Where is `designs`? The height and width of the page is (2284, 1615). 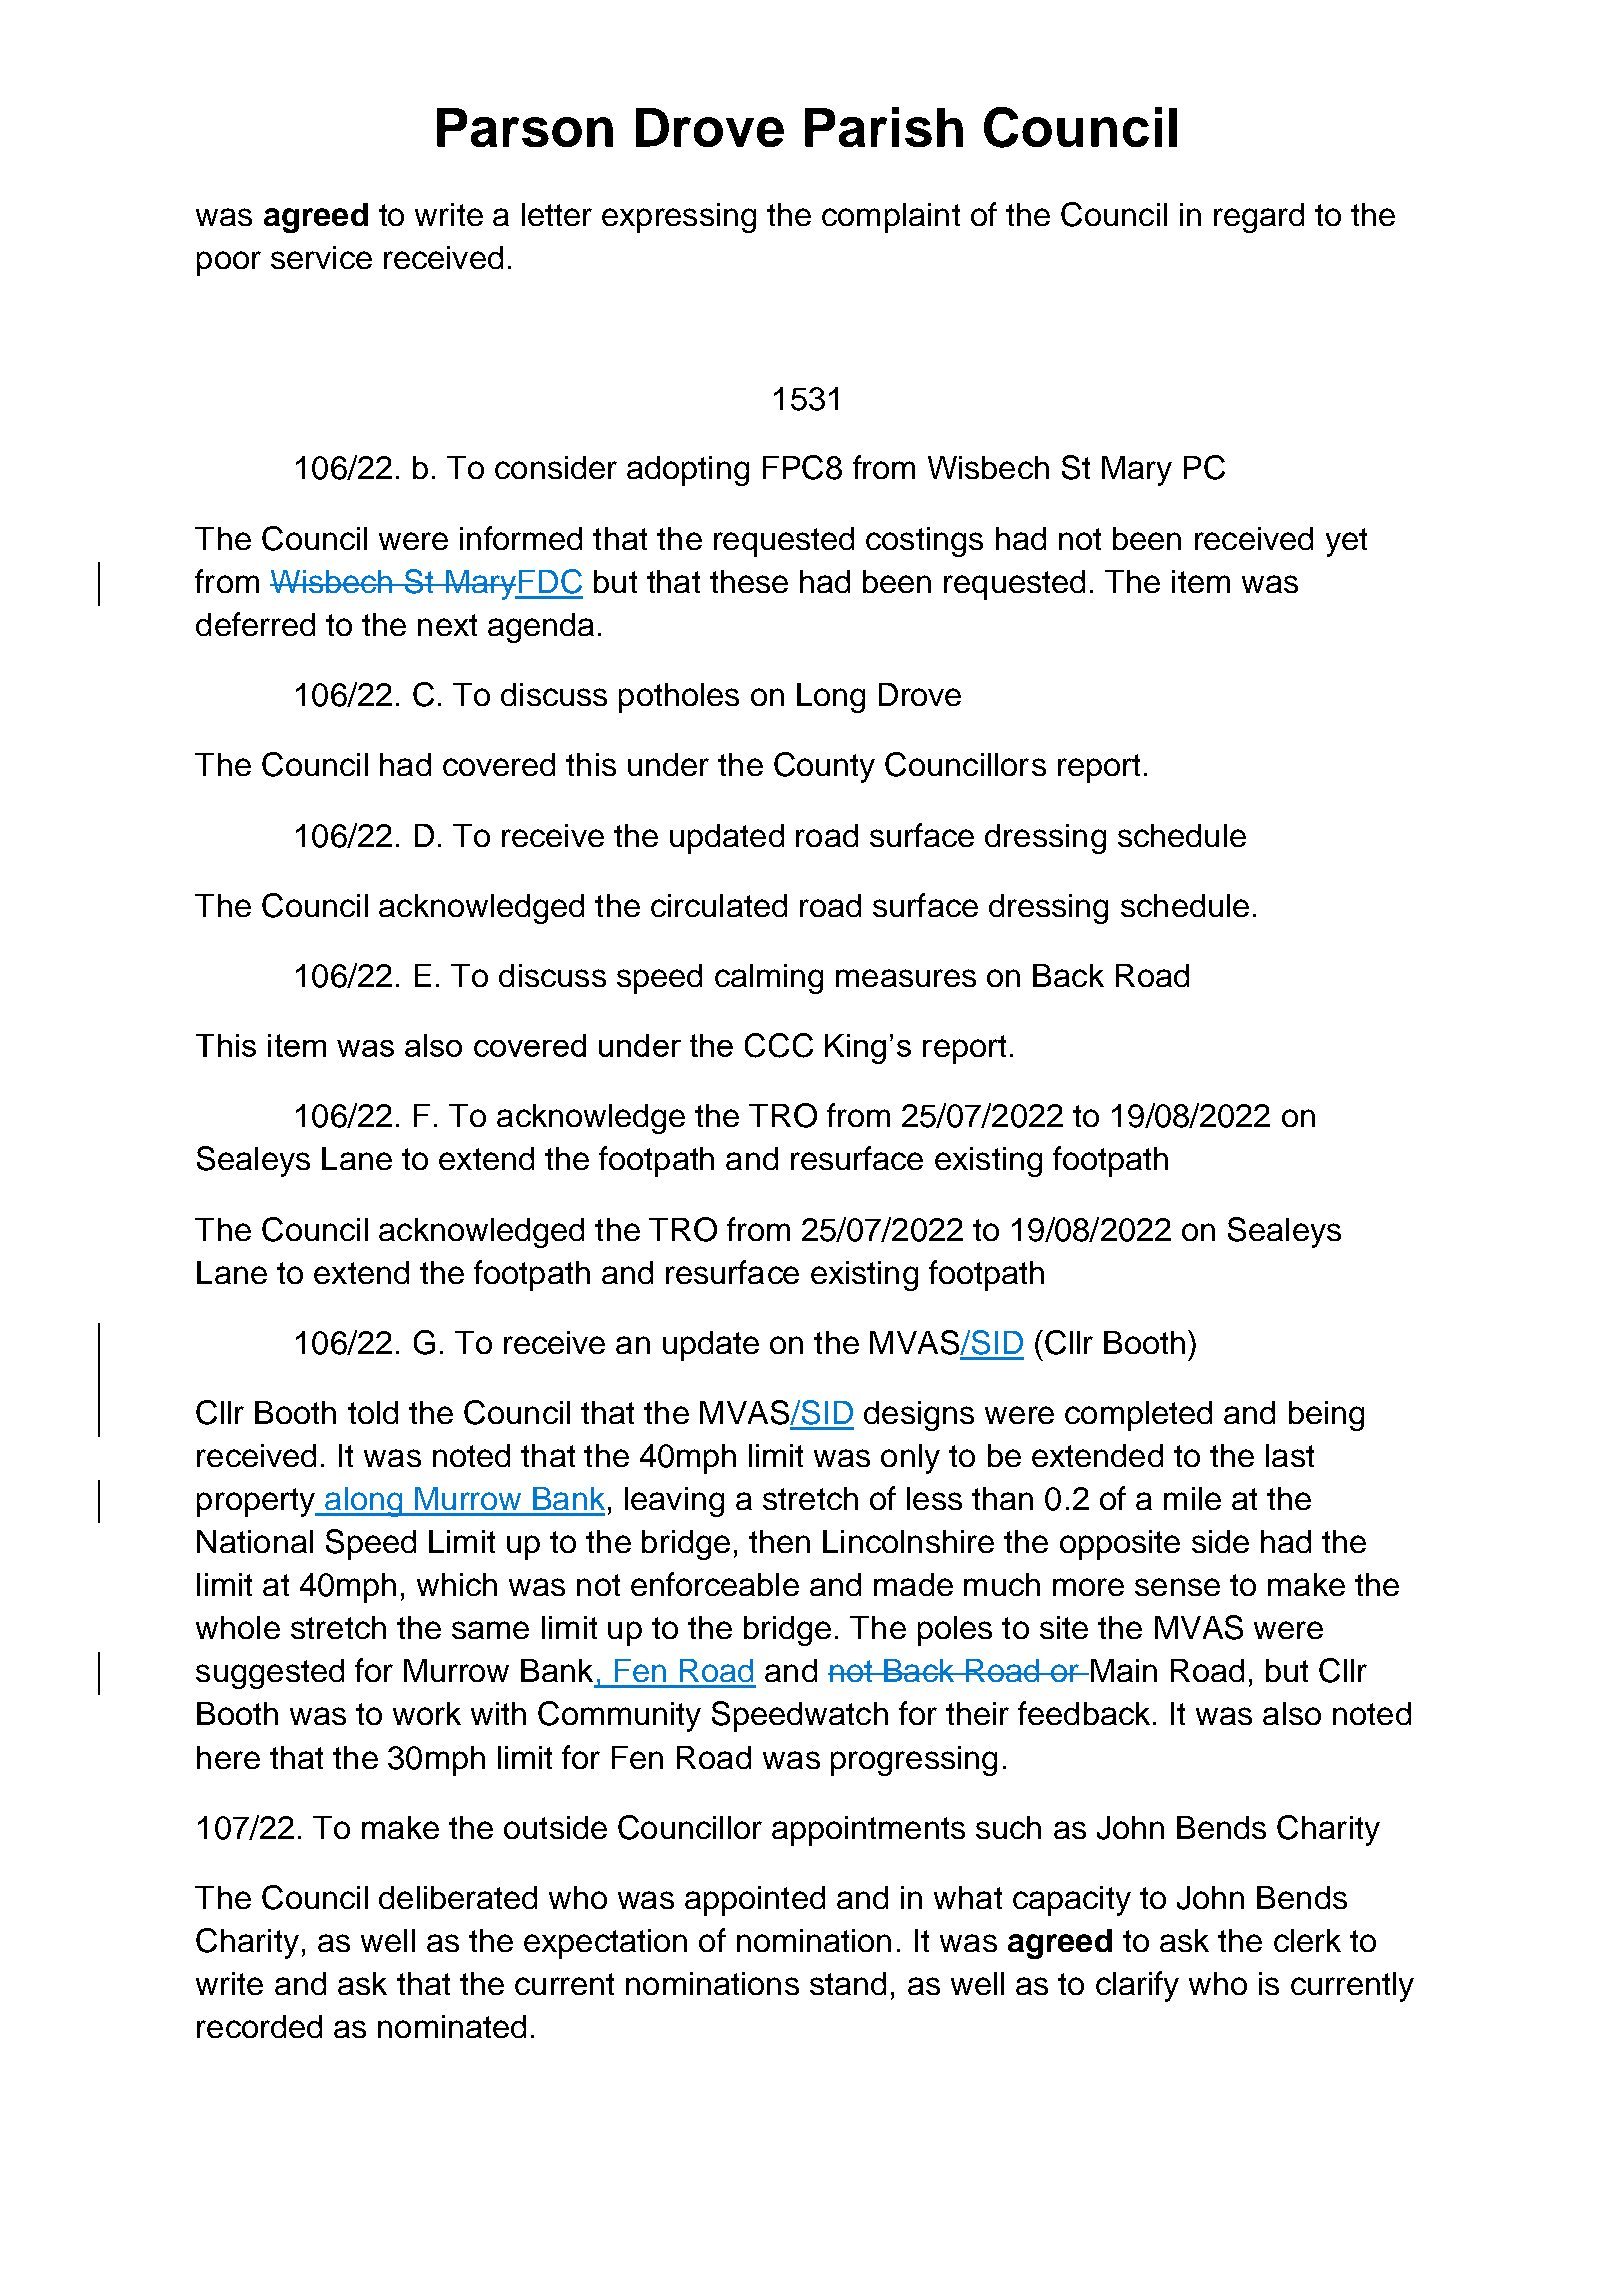
designs is located at coordinates (919, 1416).
